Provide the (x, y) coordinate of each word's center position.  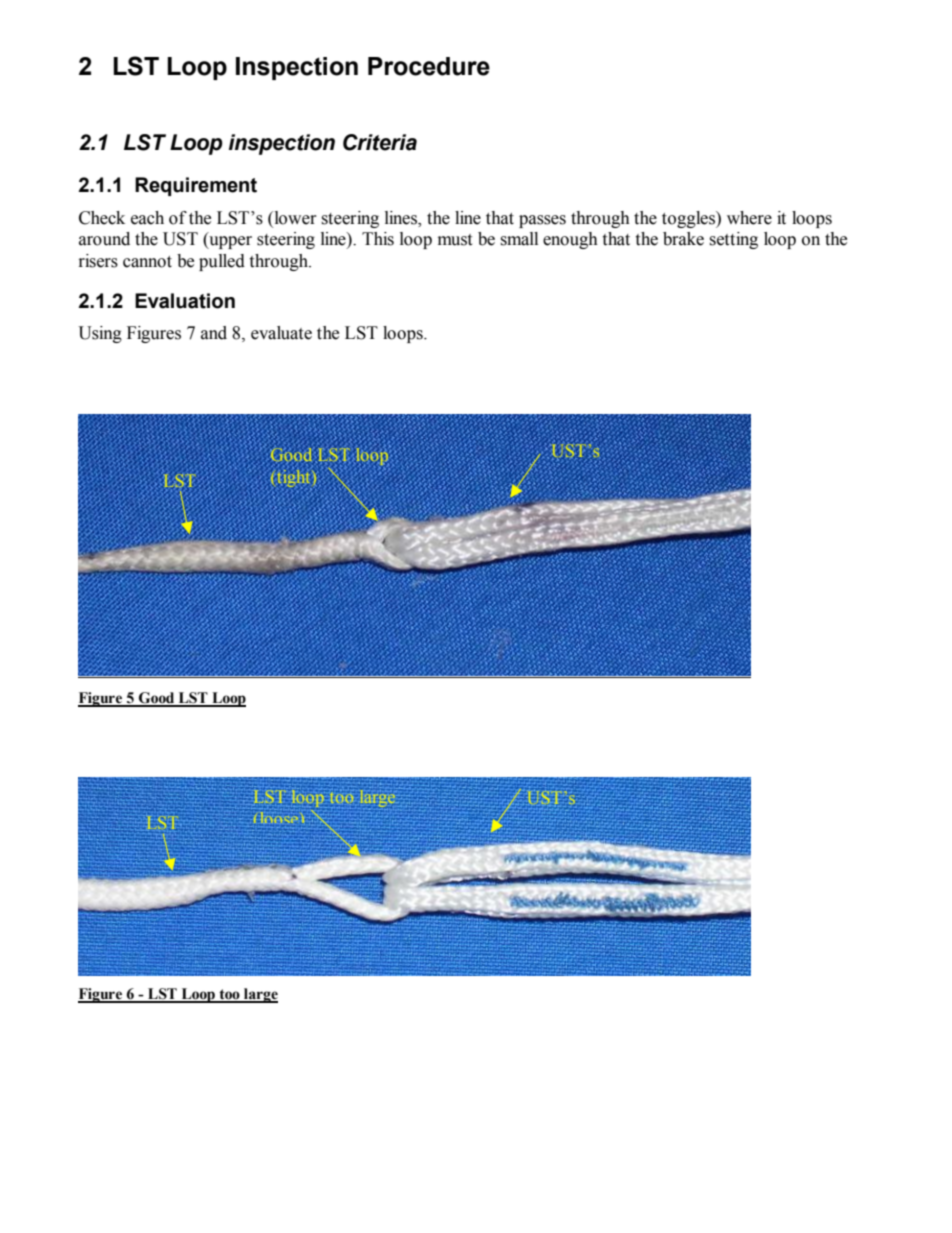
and (214, 333)
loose (280, 818)
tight (293, 478)
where (749, 218)
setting (733, 240)
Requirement (196, 186)
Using (100, 334)
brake (683, 239)
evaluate (281, 333)
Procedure (429, 66)
